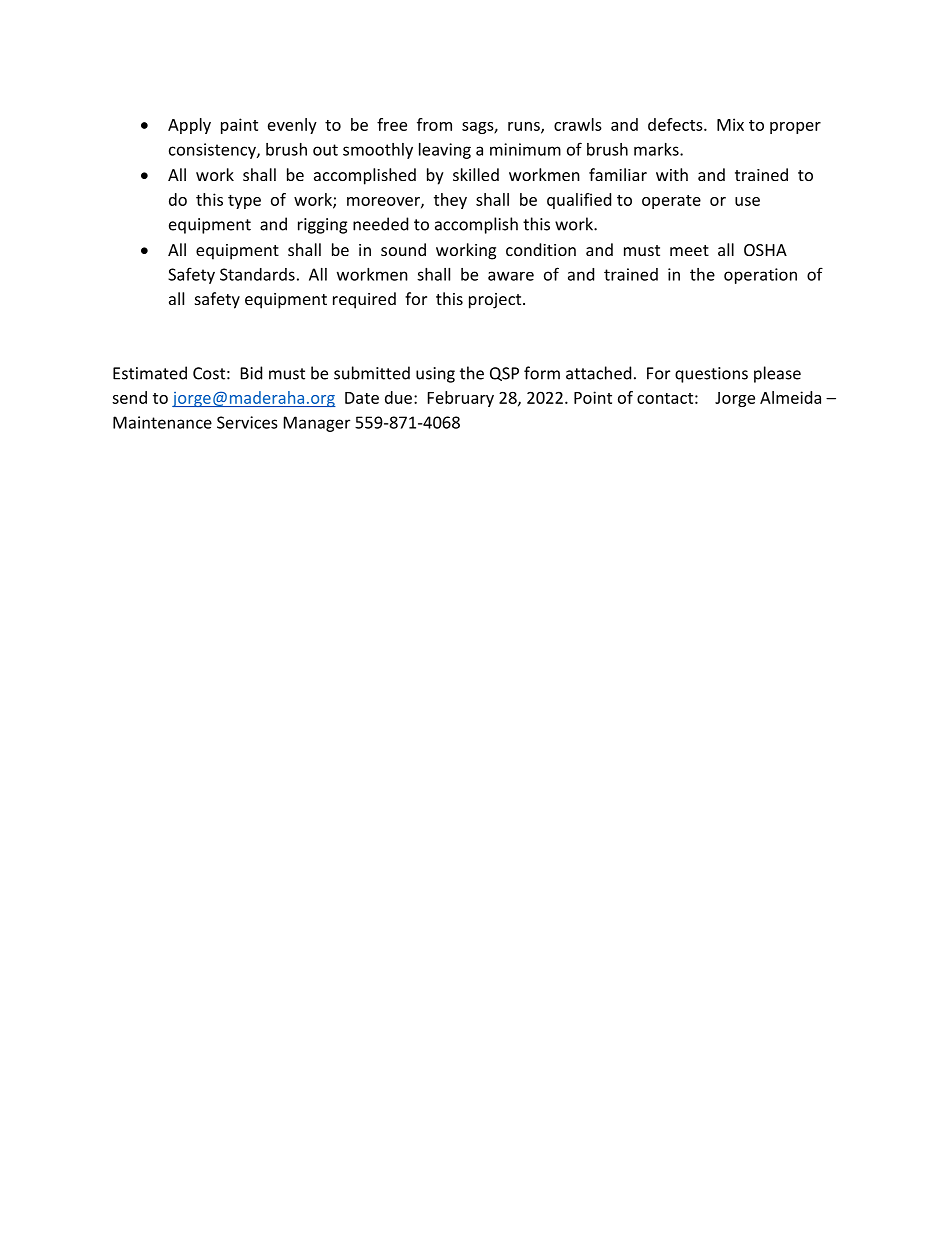 This screenshot has width=952, height=1233. What do you see at coordinates (434, 124) in the screenshot?
I see `from` at bounding box center [434, 124].
